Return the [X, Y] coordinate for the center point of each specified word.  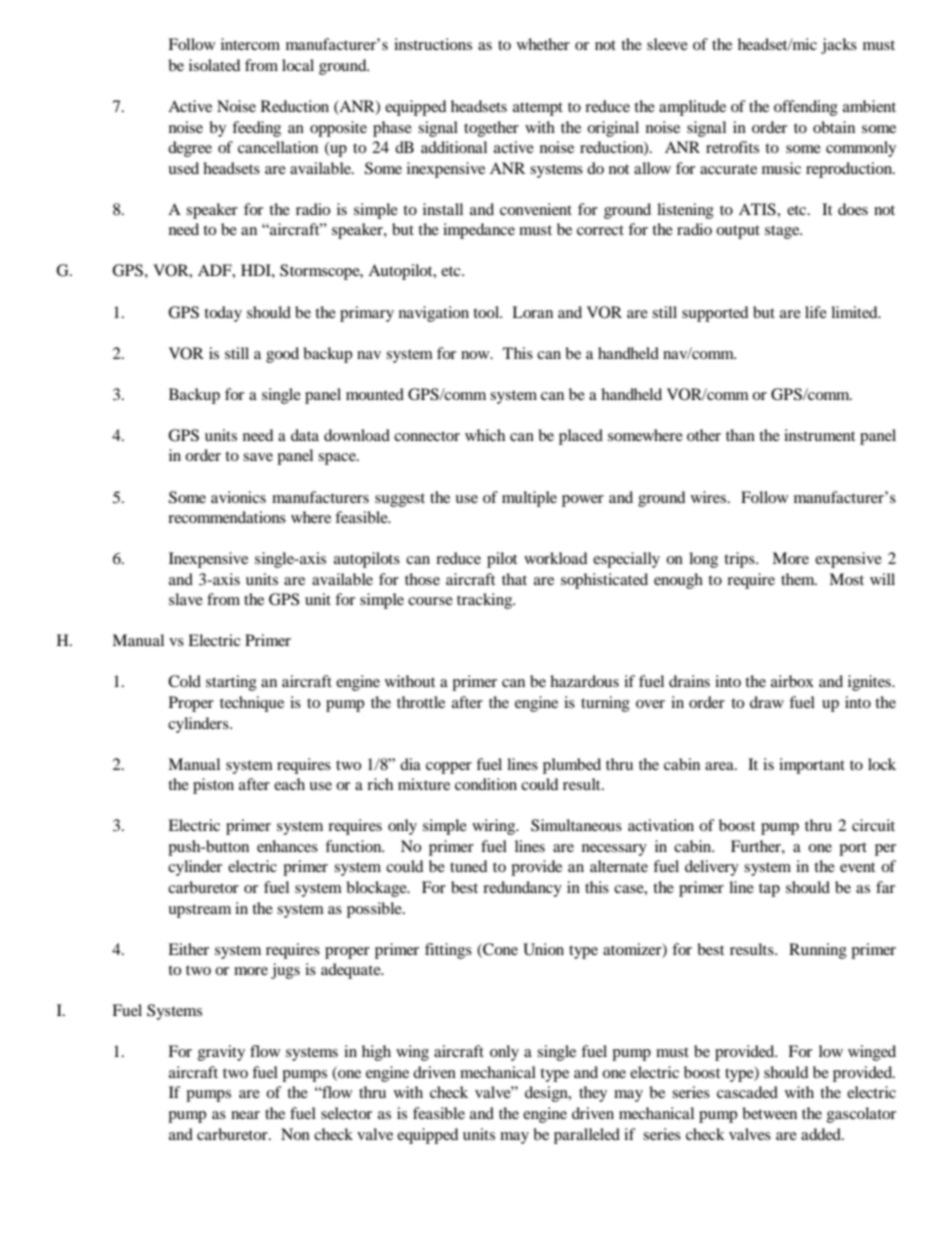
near [245, 1115]
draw [767, 702]
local [298, 65]
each [289, 784]
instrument [819, 435]
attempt [538, 109]
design [547, 1094]
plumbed [572, 766]
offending [806, 108]
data [305, 435]
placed [581, 437]
